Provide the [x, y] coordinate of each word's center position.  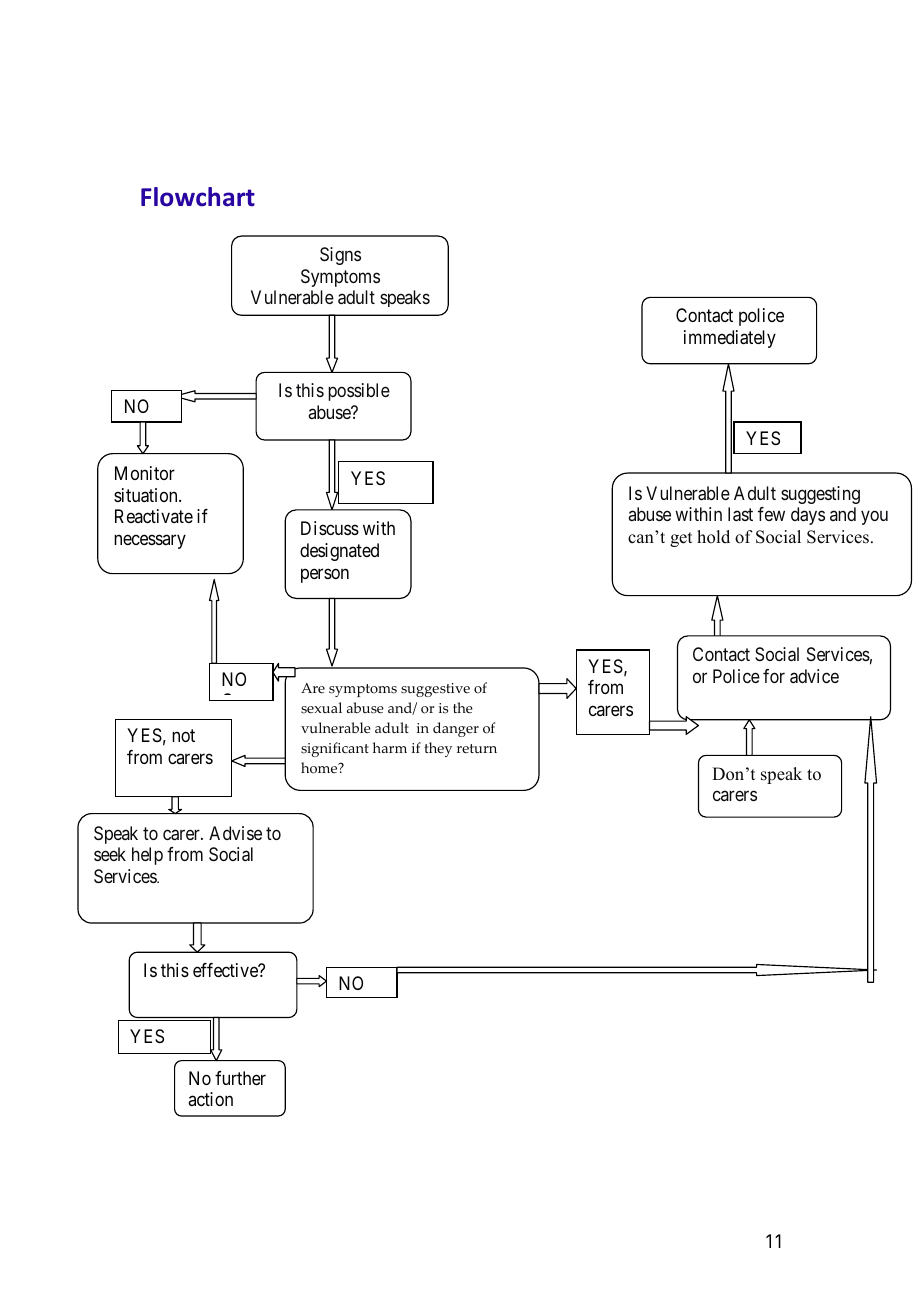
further [240, 1078]
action [210, 1099]
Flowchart [198, 197]
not [183, 736]
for [774, 676]
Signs [340, 256]
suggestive [435, 690]
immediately [730, 339]
